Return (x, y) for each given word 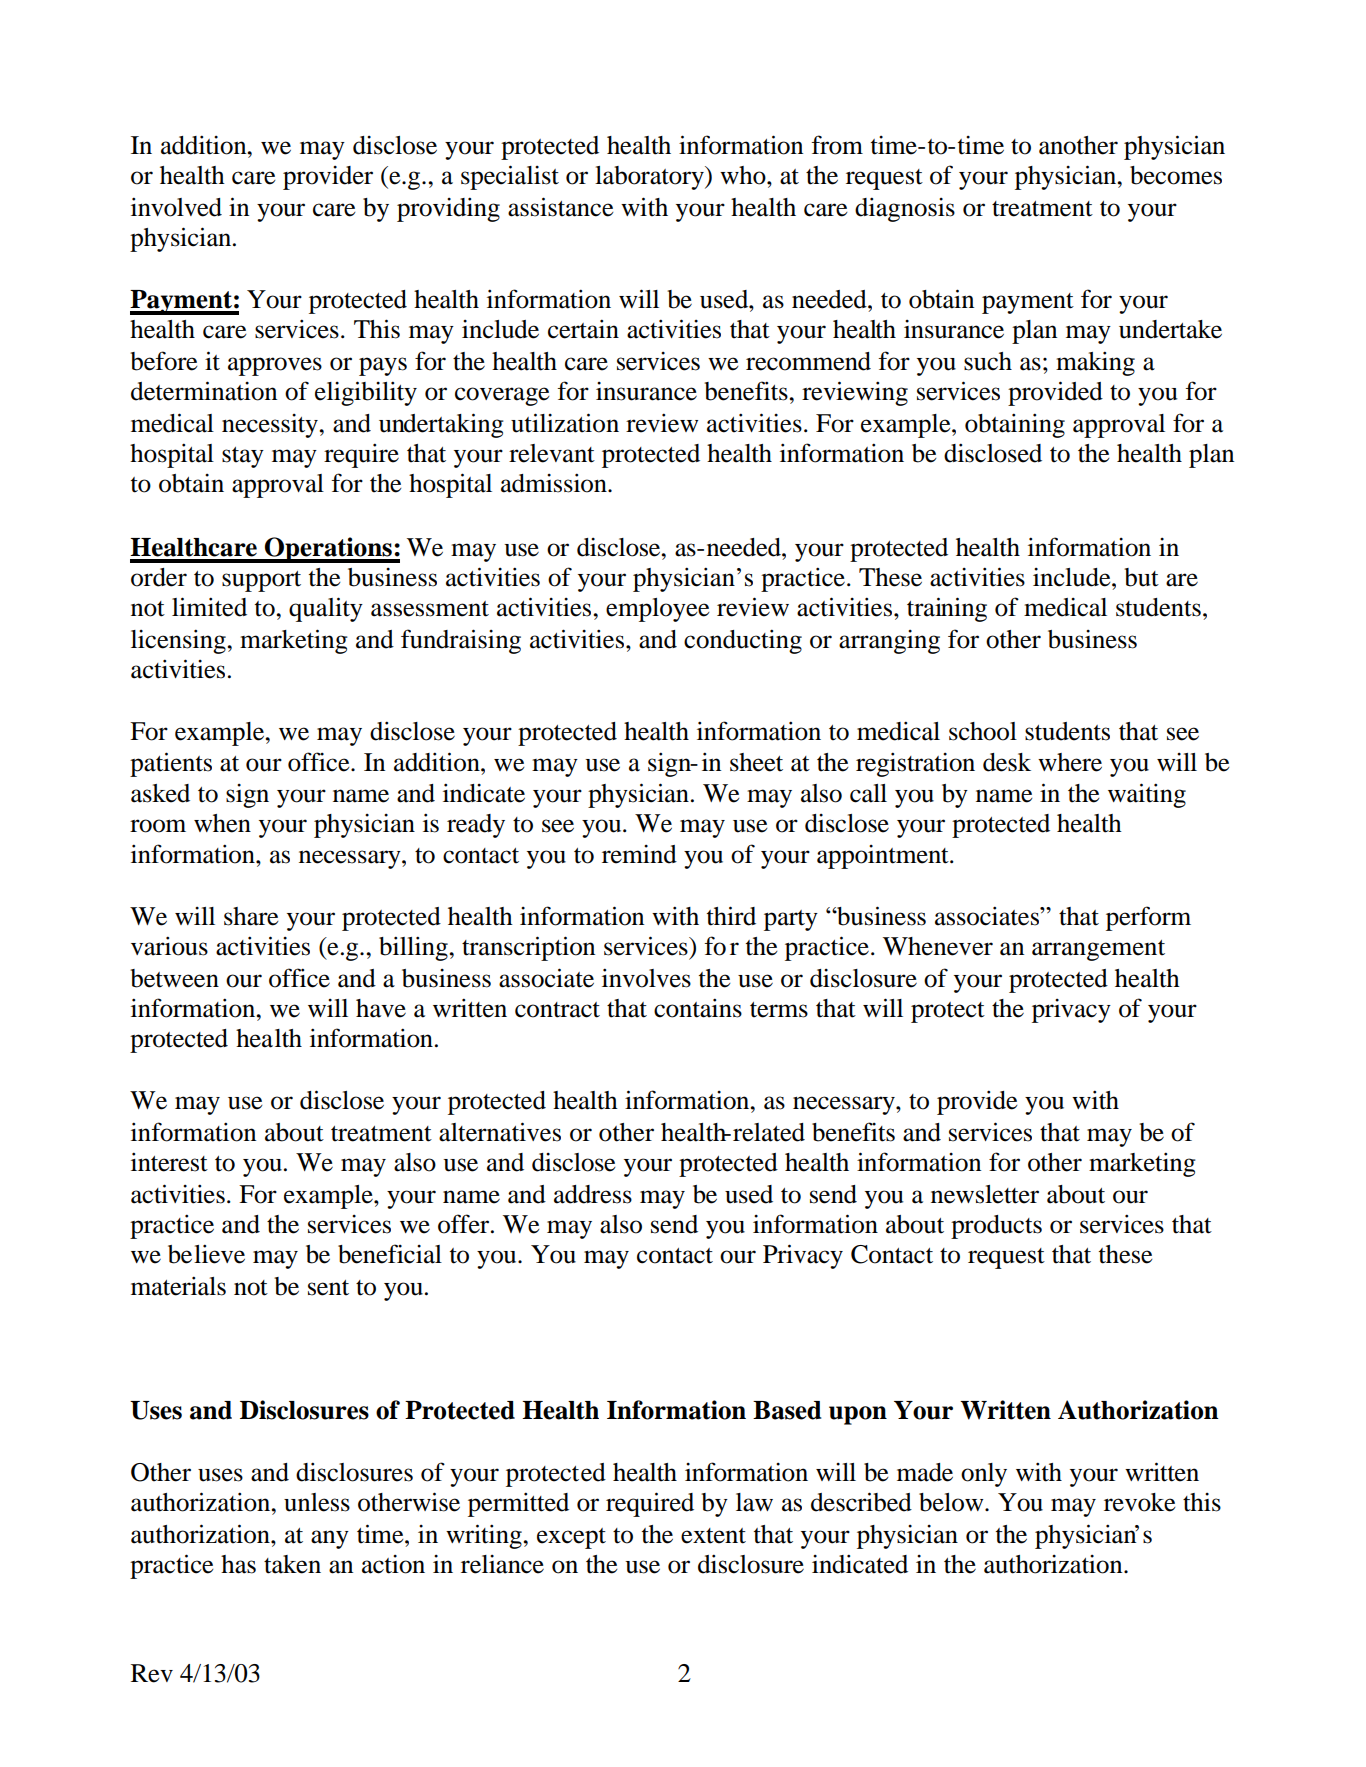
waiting (1147, 795)
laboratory (650, 178)
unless (317, 1502)
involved (176, 207)
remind (639, 854)
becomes (1176, 175)
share (251, 916)
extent (713, 1536)
